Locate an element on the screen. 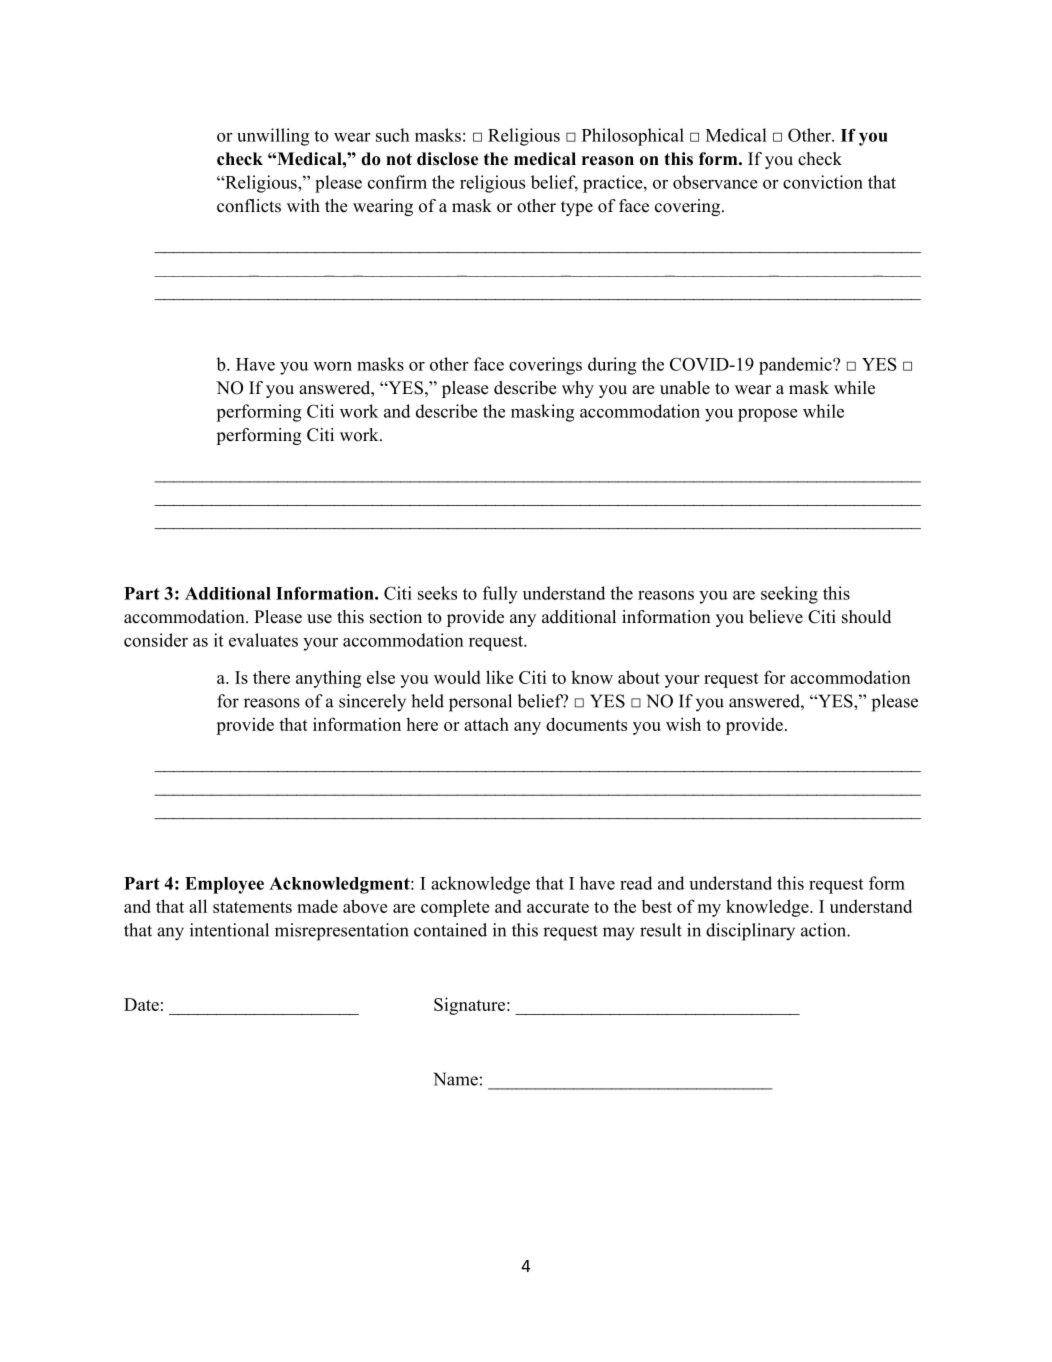  why is located at coordinates (578, 389).
